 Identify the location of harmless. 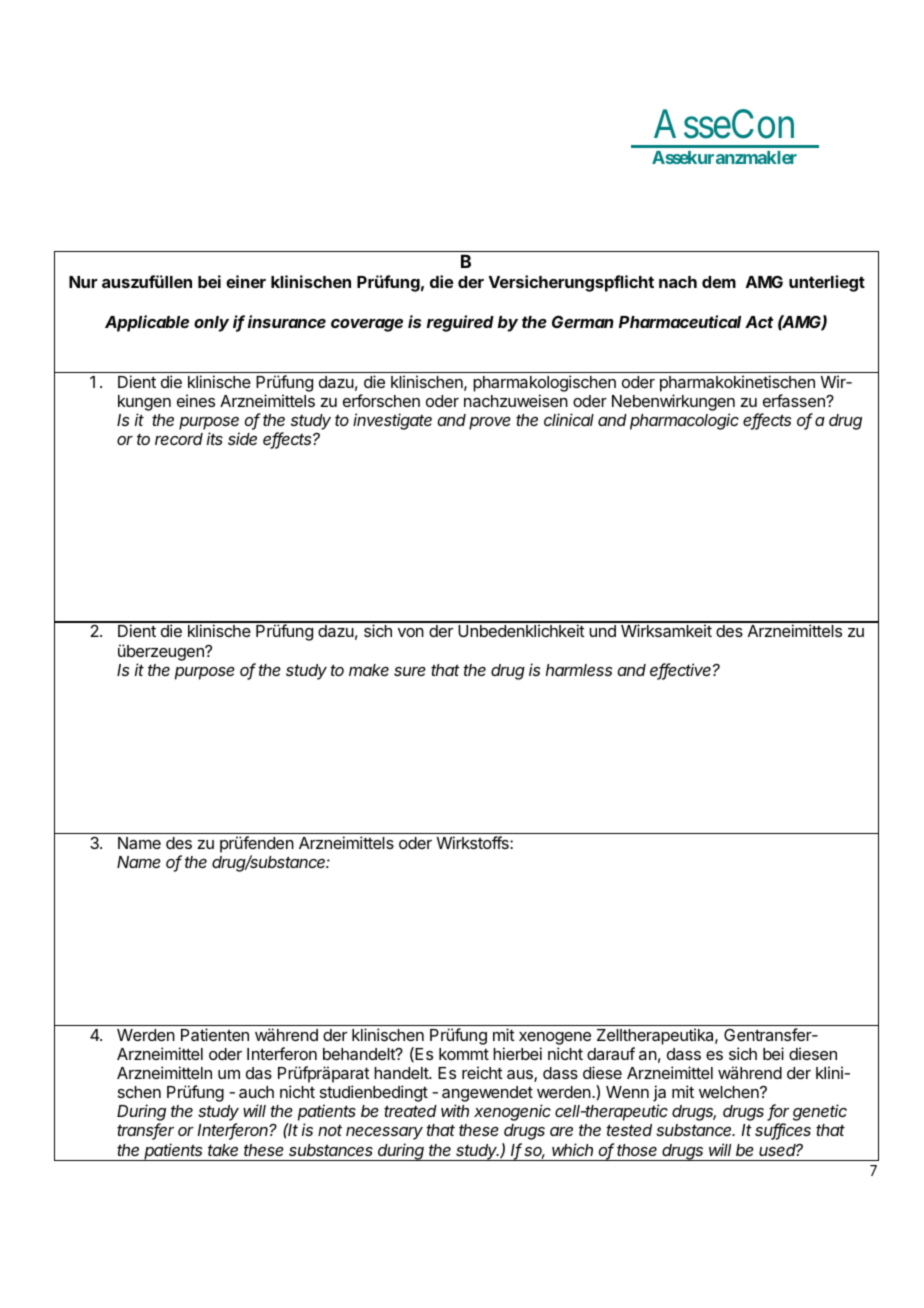
(579, 670).
